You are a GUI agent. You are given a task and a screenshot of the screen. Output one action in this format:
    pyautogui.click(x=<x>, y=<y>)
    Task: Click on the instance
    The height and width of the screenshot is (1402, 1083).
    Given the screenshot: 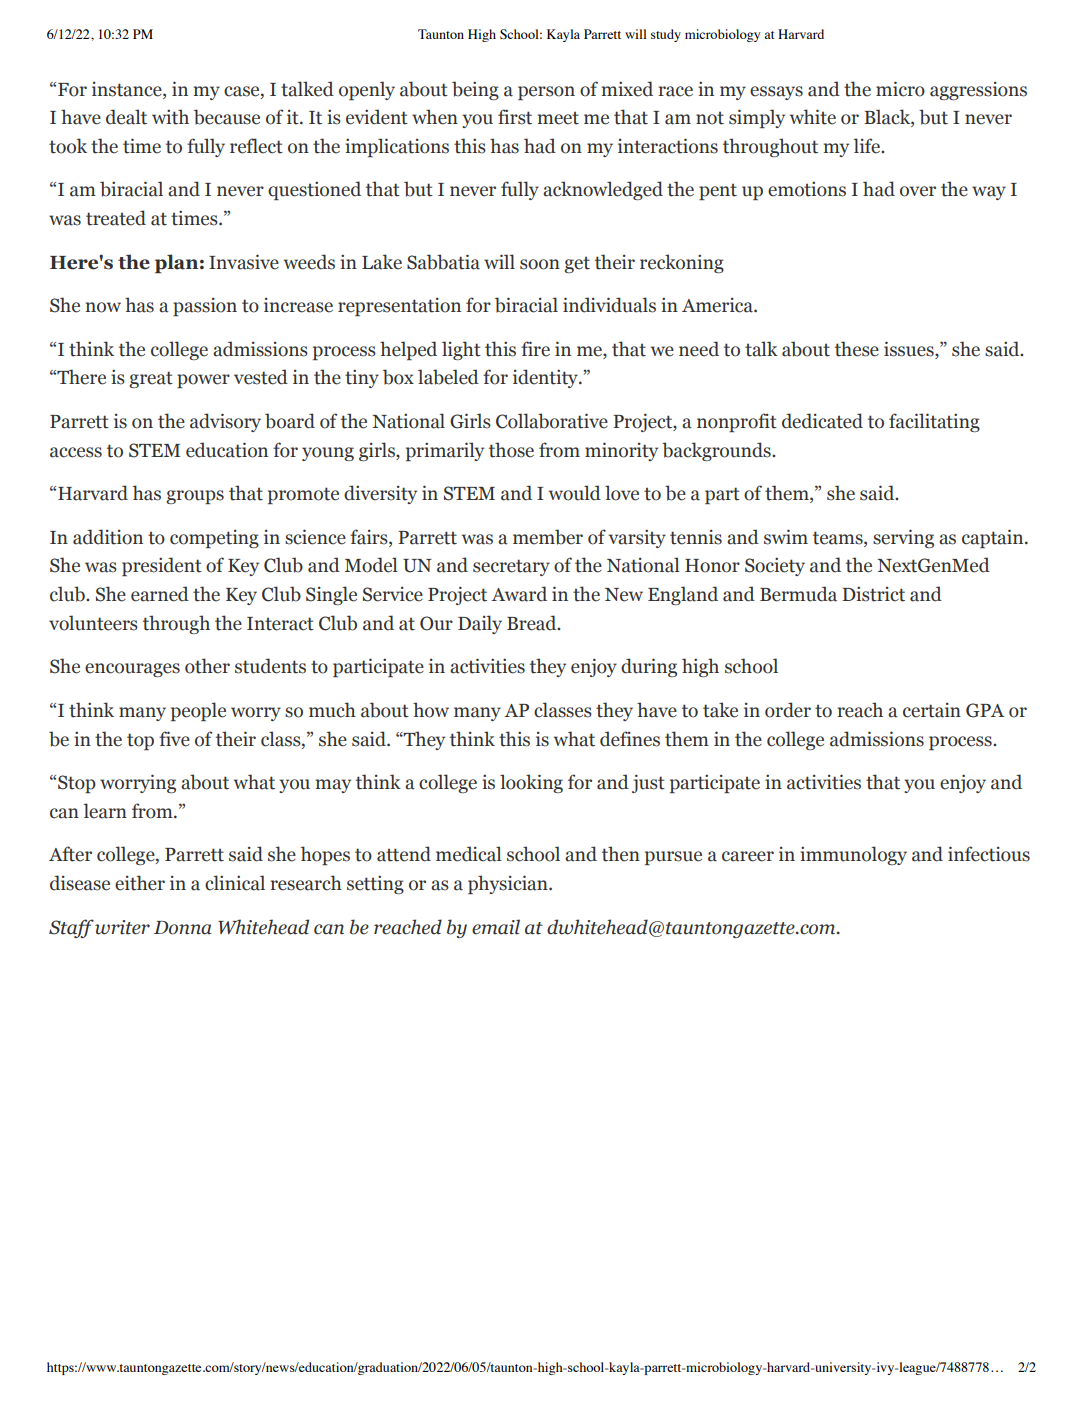 What is the action you would take?
    pyautogui.click(x=128, y=89)
